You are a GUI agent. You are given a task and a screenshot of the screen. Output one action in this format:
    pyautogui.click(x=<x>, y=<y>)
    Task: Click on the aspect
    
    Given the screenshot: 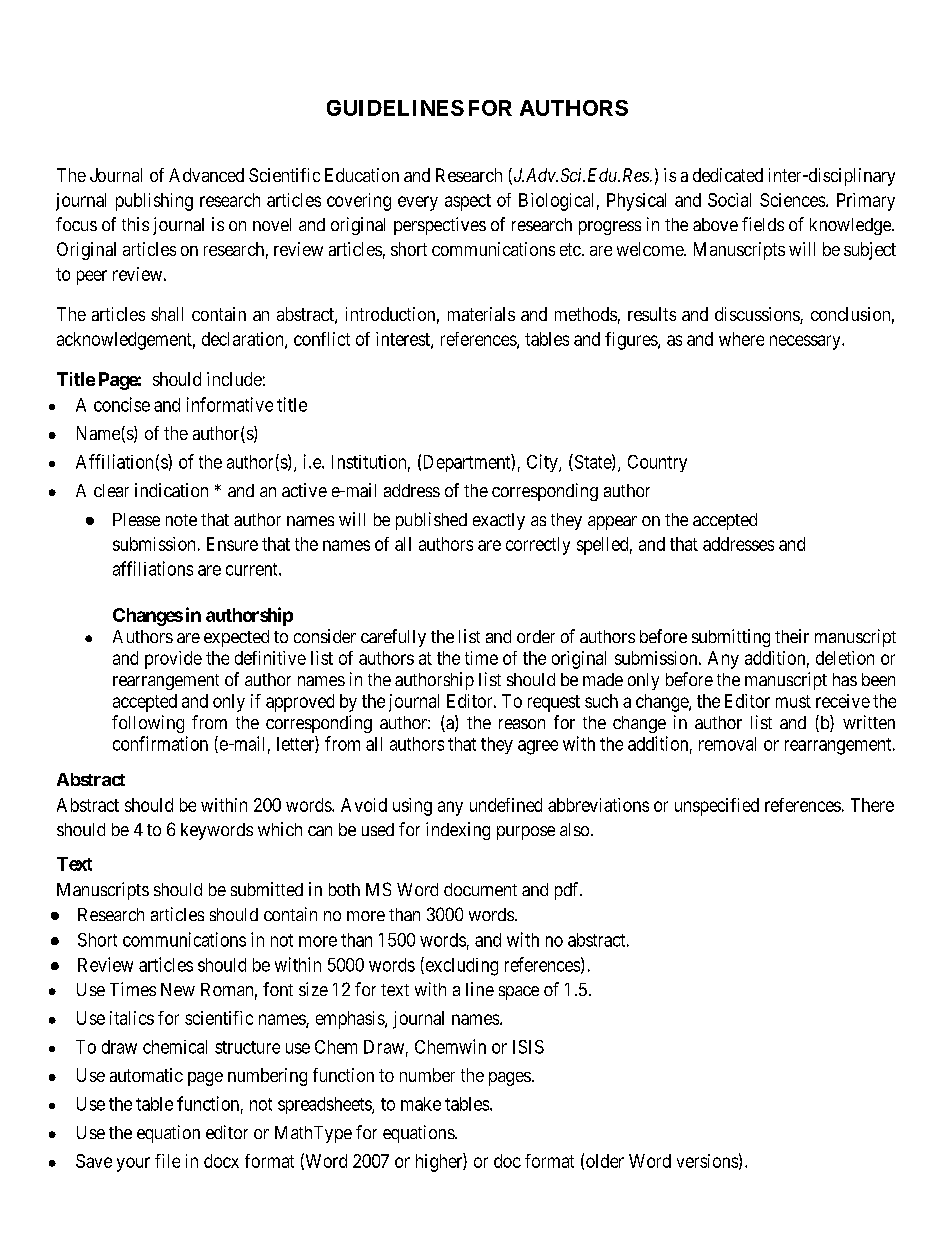 What is the action you would take?
    pyautogui.click(x=468, y=202)
